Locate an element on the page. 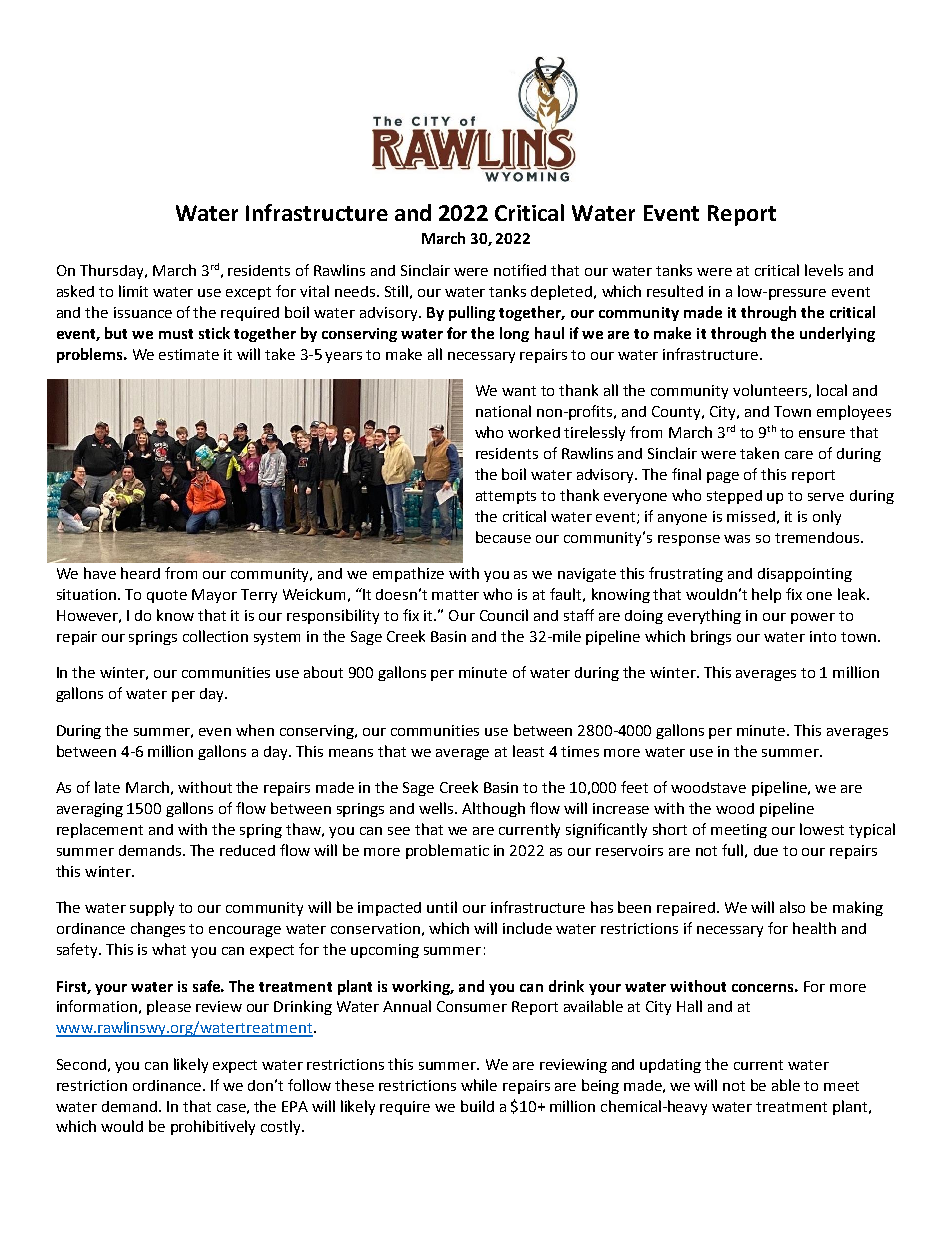 Image resolution: width=952 pixels, height=1233 pixels. levels is located at coordinates (824, 270).
